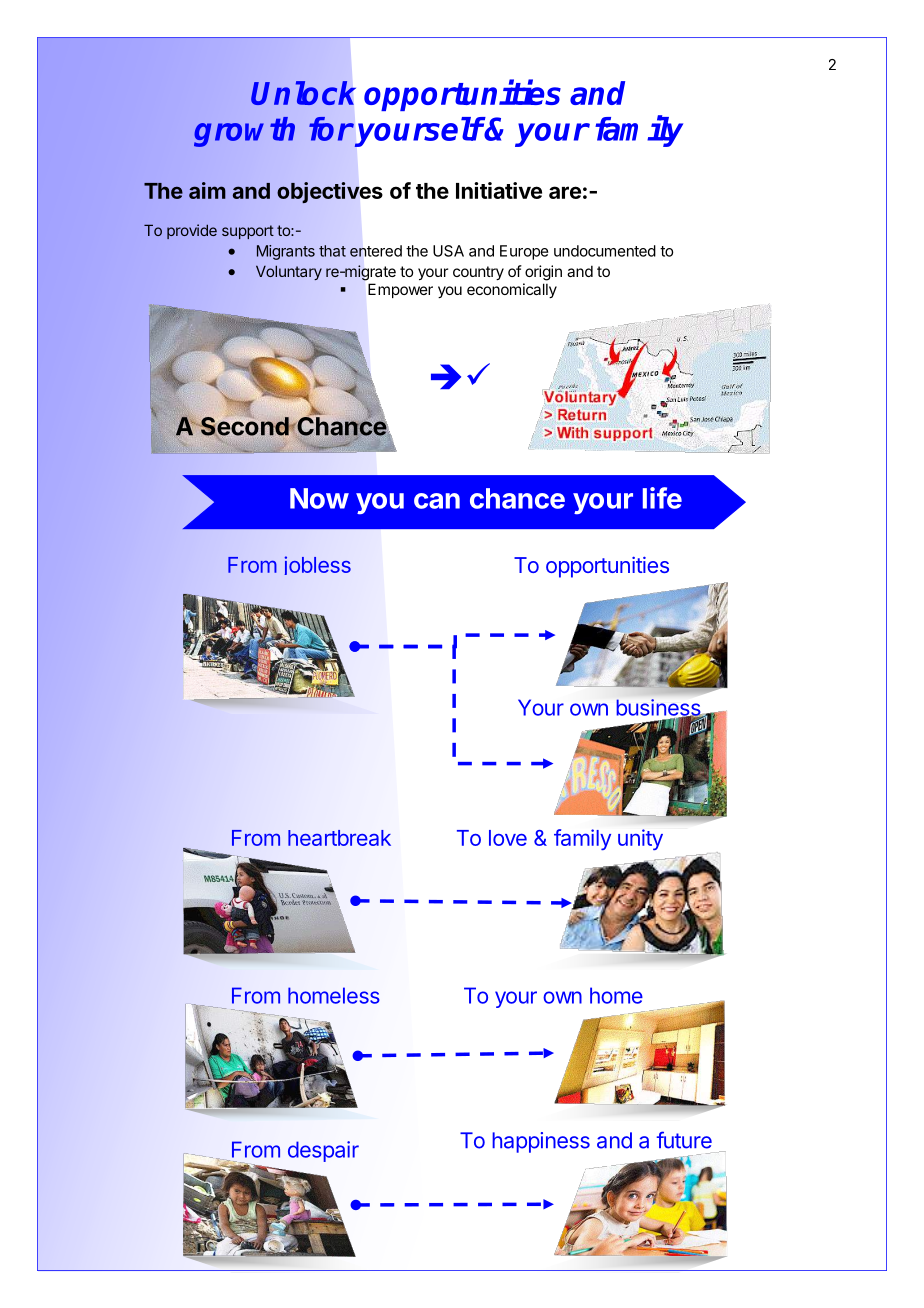 The height and width of the image is (1308, 924). What do you see at coordinates (640, 839) in the image?
I see `unity` at bounding box center [640, 839].
